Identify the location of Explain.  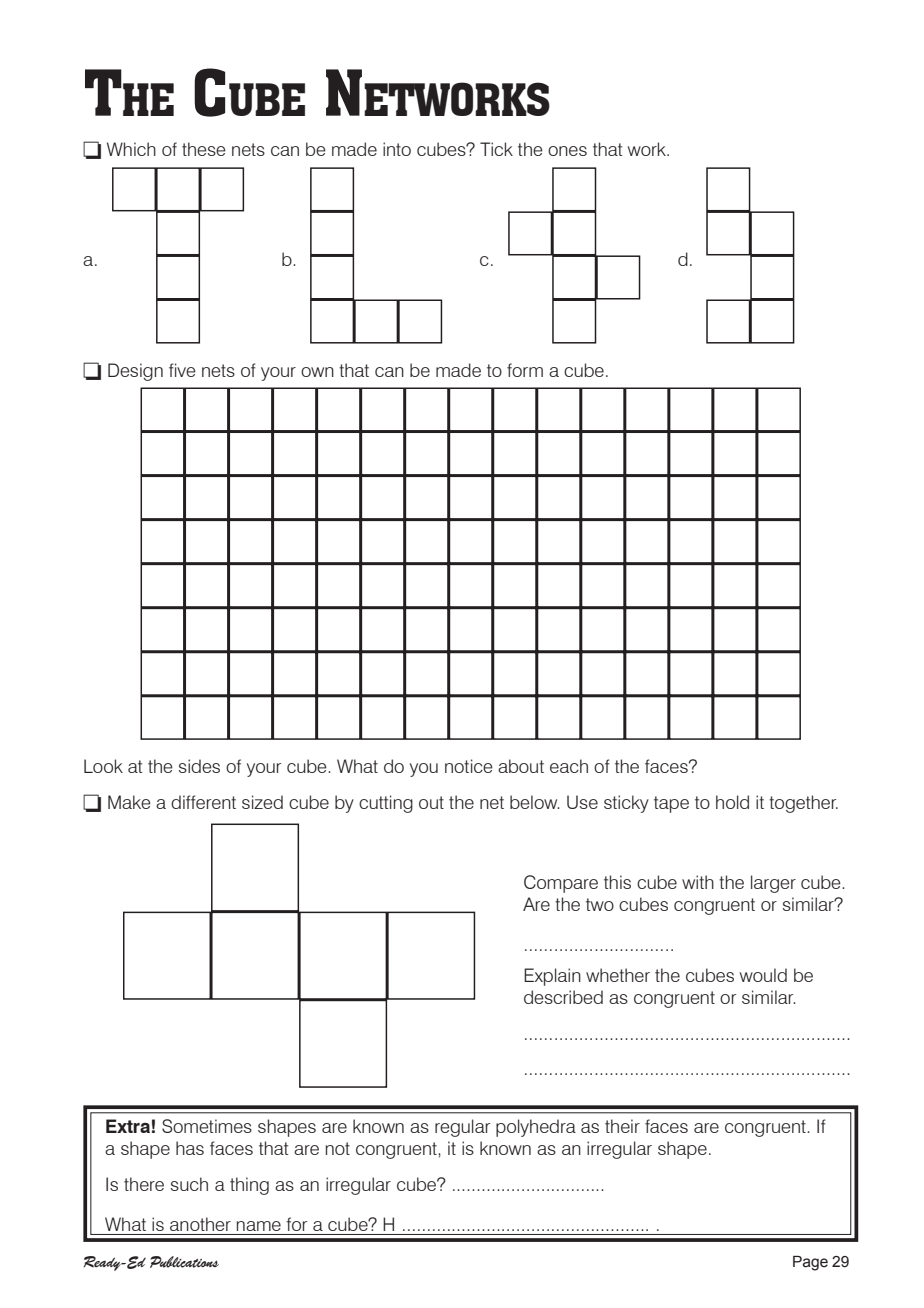
(552, 977).
